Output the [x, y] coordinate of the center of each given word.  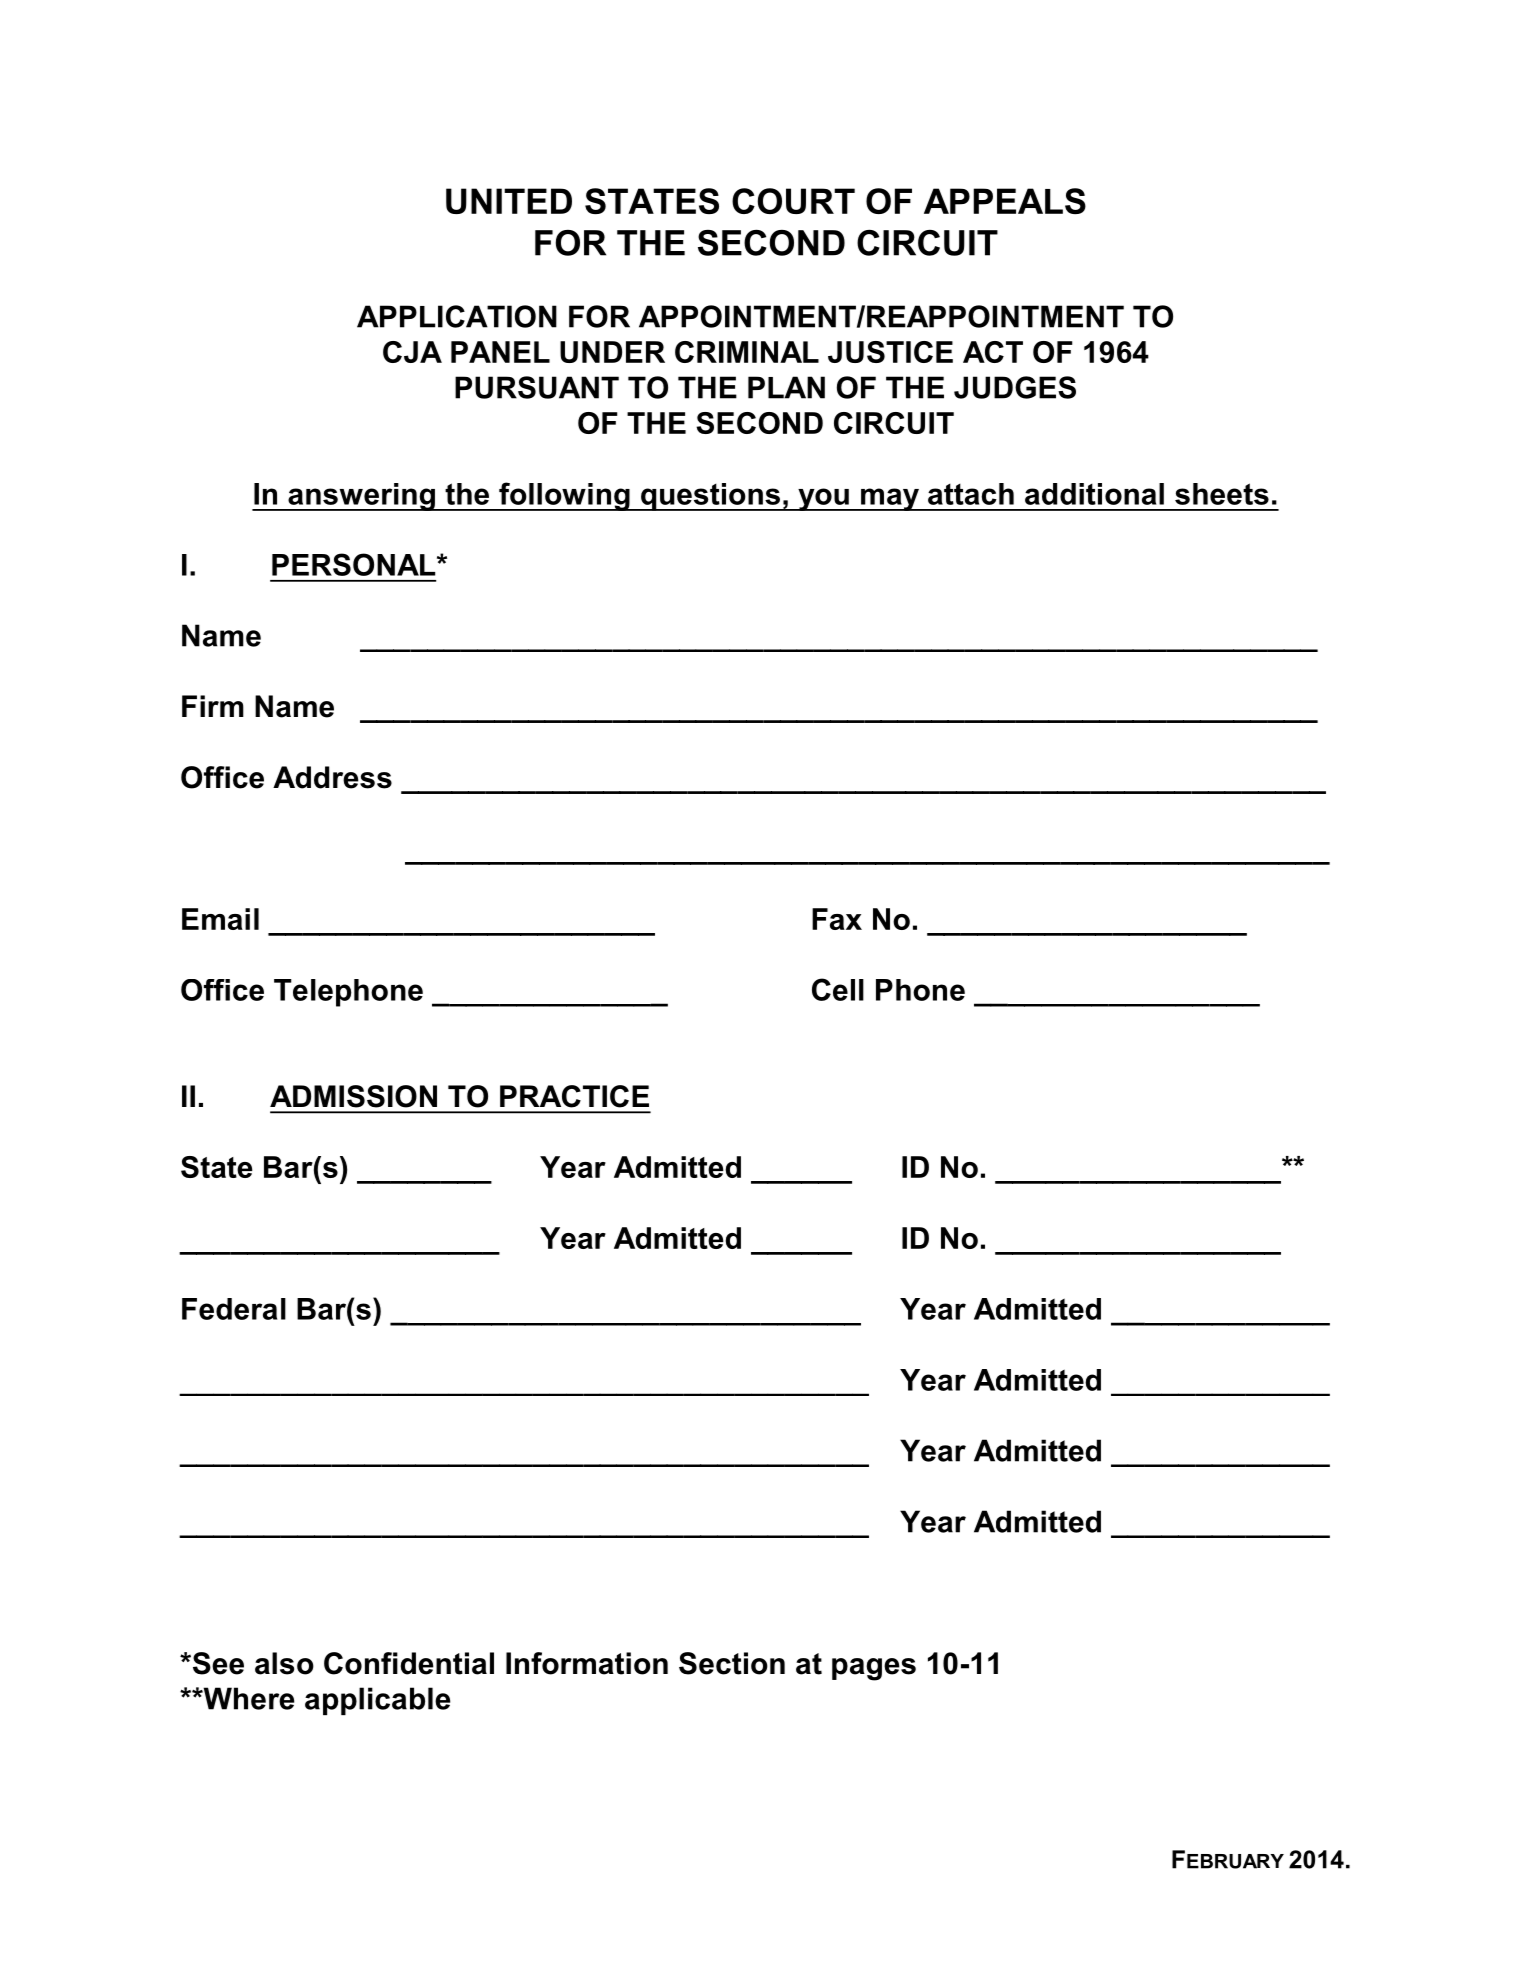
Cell [838, 989]
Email [220, 919]
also [284, 1663]
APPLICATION [457, 316]
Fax [837, 919]
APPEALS [1005, 201]
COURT [793, 201]
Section [732, 1663]
